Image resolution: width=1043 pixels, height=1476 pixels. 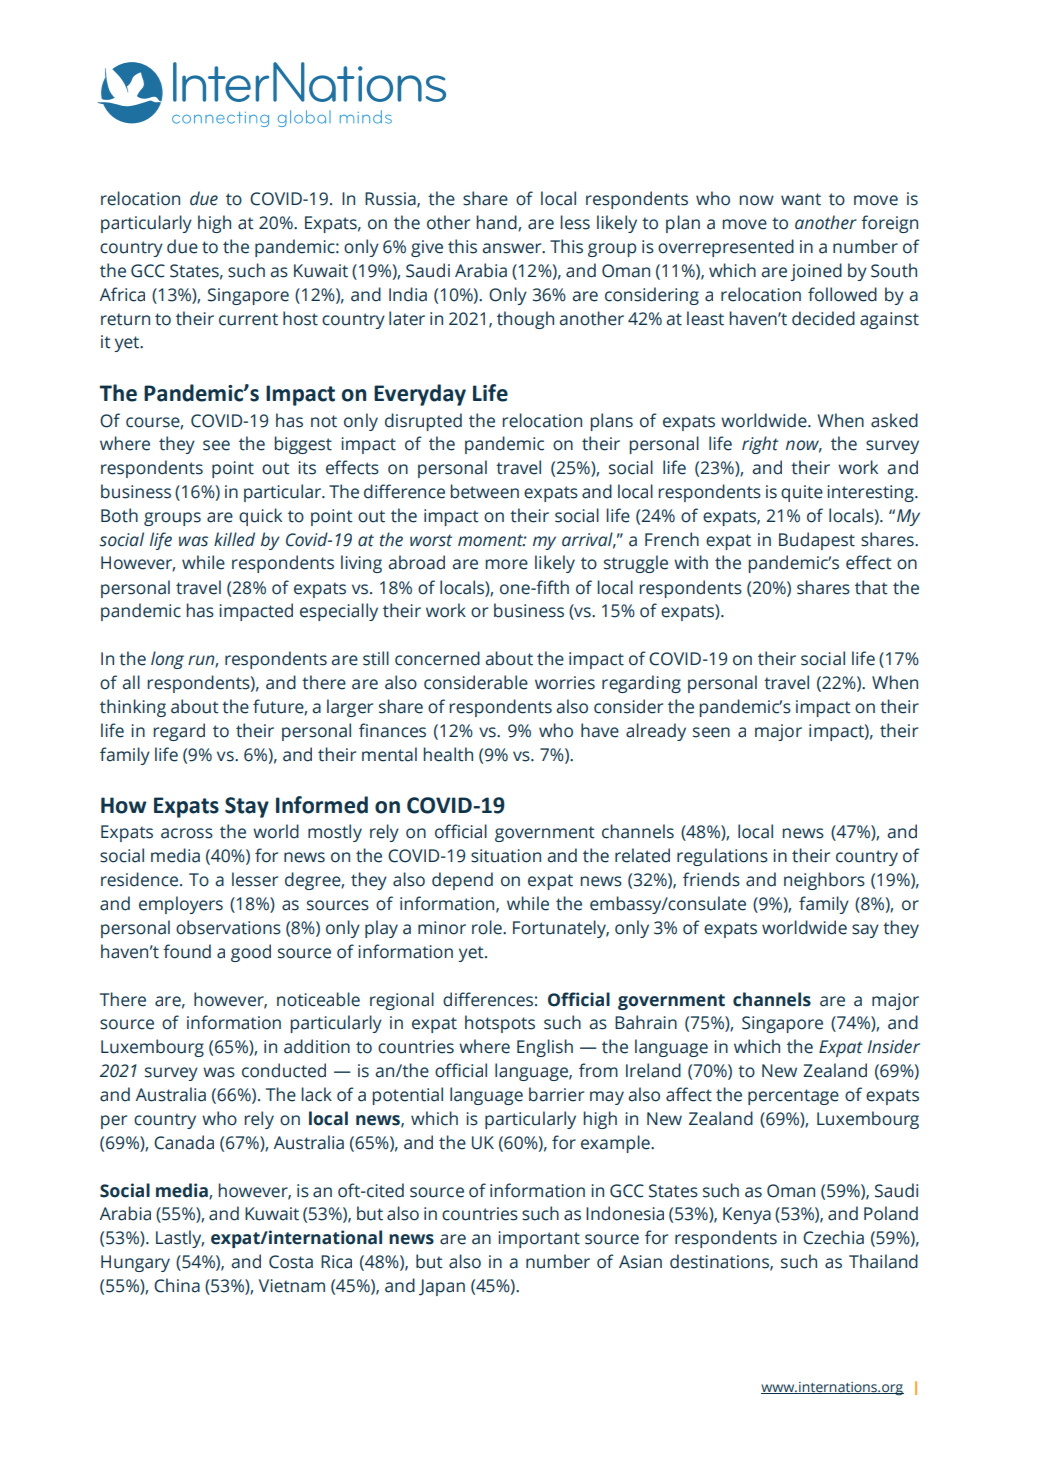 What do you see at coordinates (133, 708) in the screenshot?
I see `thinking` at bounding box center [133, 708].
